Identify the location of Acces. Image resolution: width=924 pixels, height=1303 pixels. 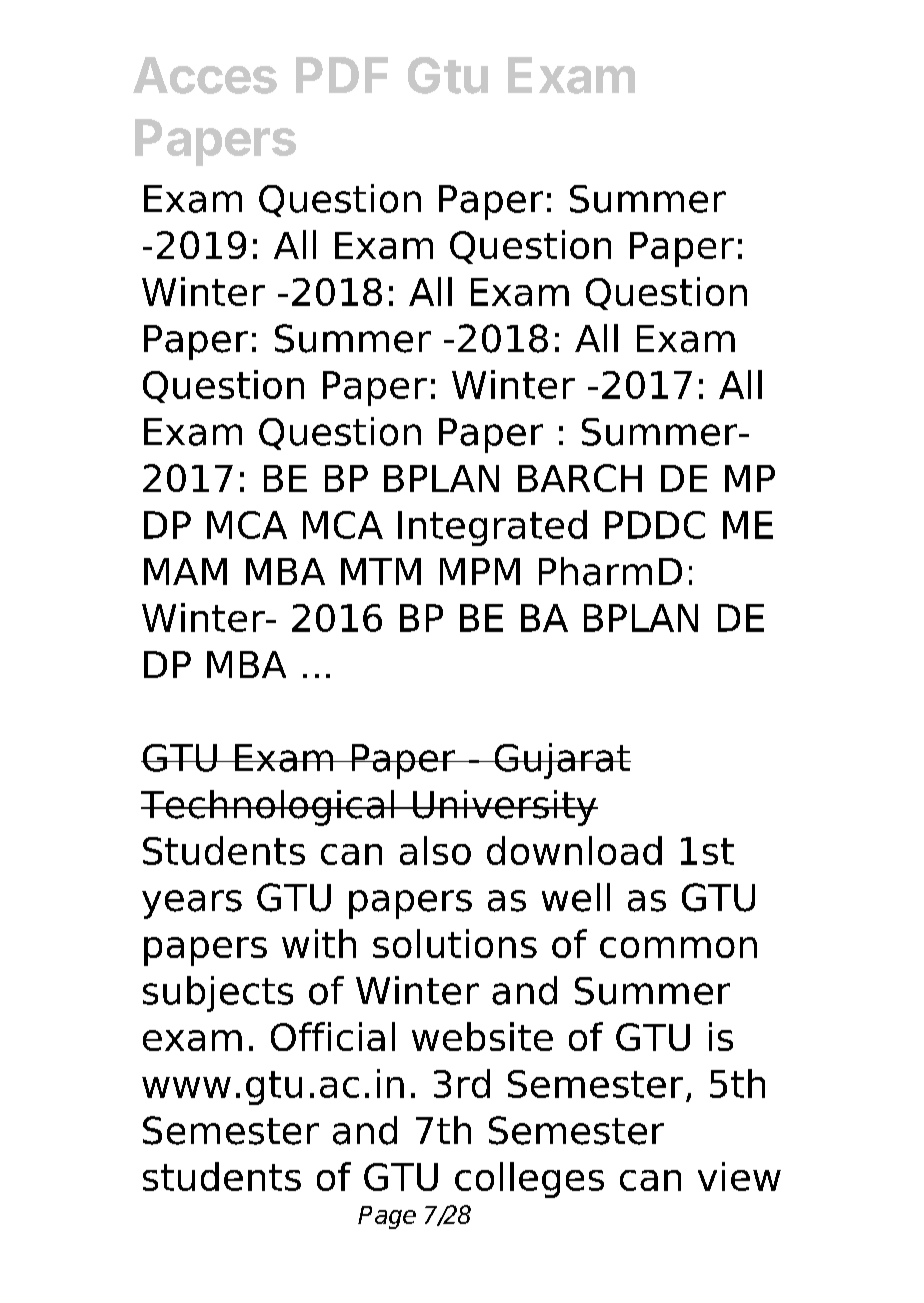
(205, 75).
